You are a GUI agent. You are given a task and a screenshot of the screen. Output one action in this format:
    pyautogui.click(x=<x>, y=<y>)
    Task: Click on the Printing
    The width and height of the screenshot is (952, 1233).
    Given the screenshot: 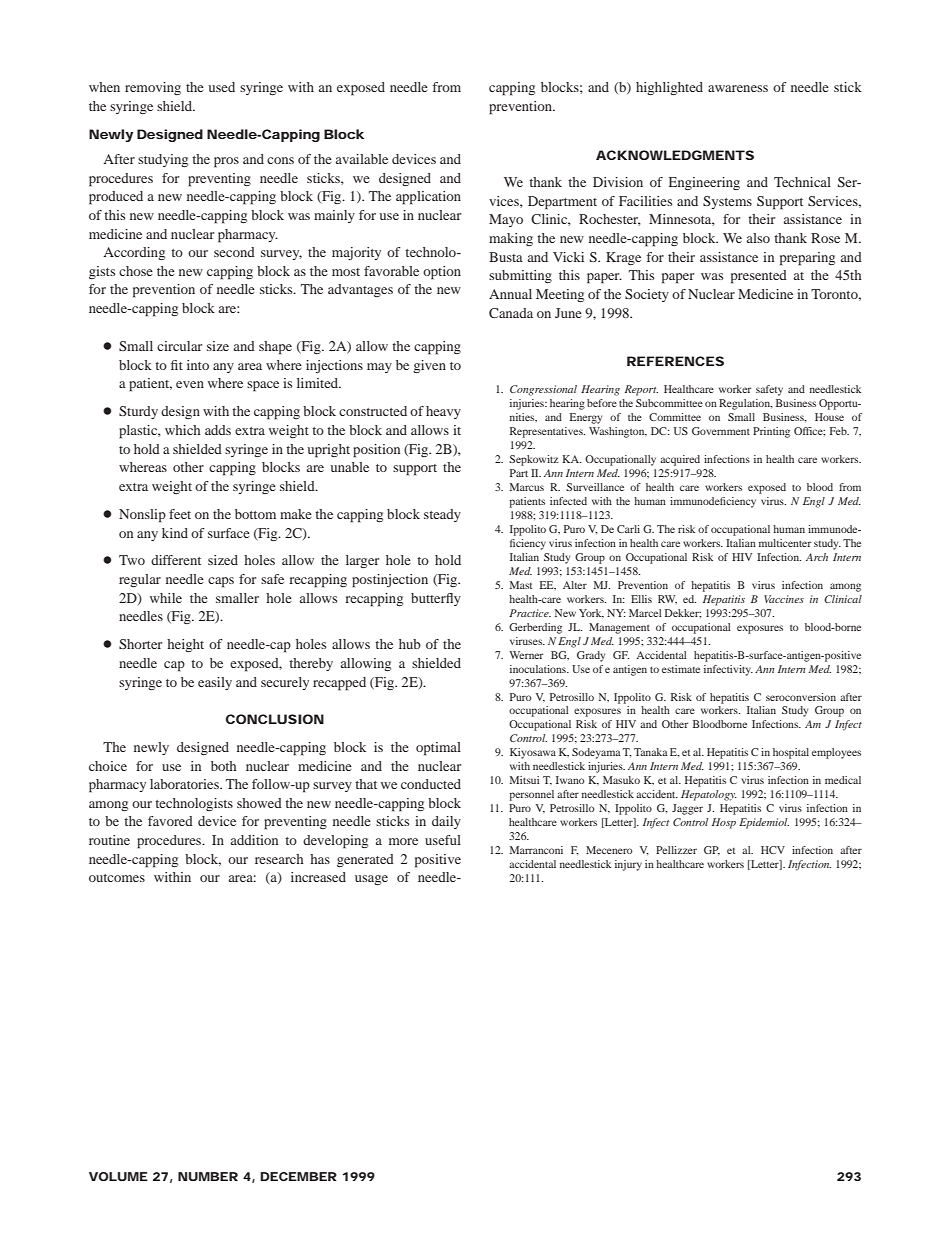 What is the action you would take?
    pyautogui.click(x=771, y=432)
